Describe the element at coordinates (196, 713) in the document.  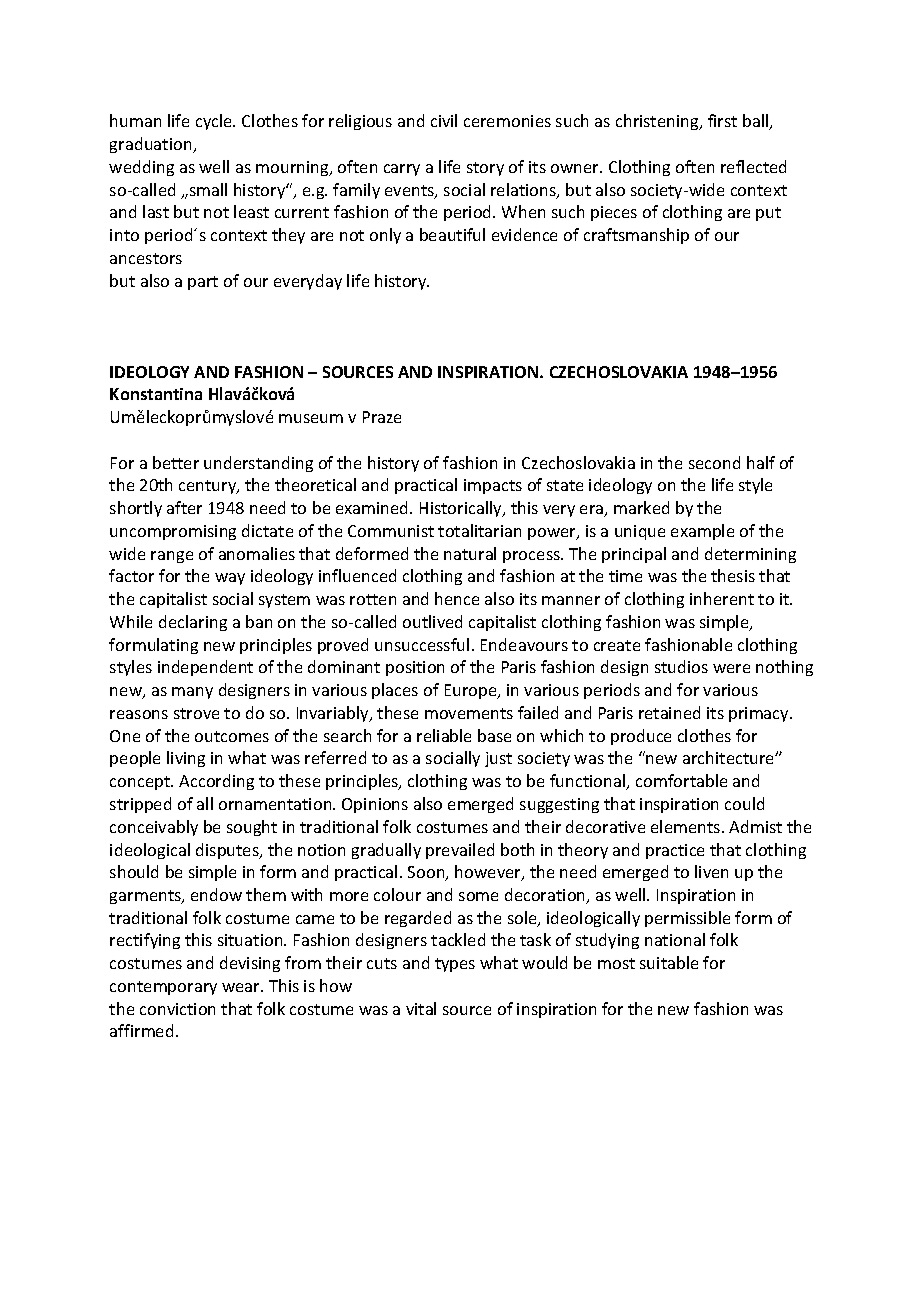
I see `strove` at that location.
